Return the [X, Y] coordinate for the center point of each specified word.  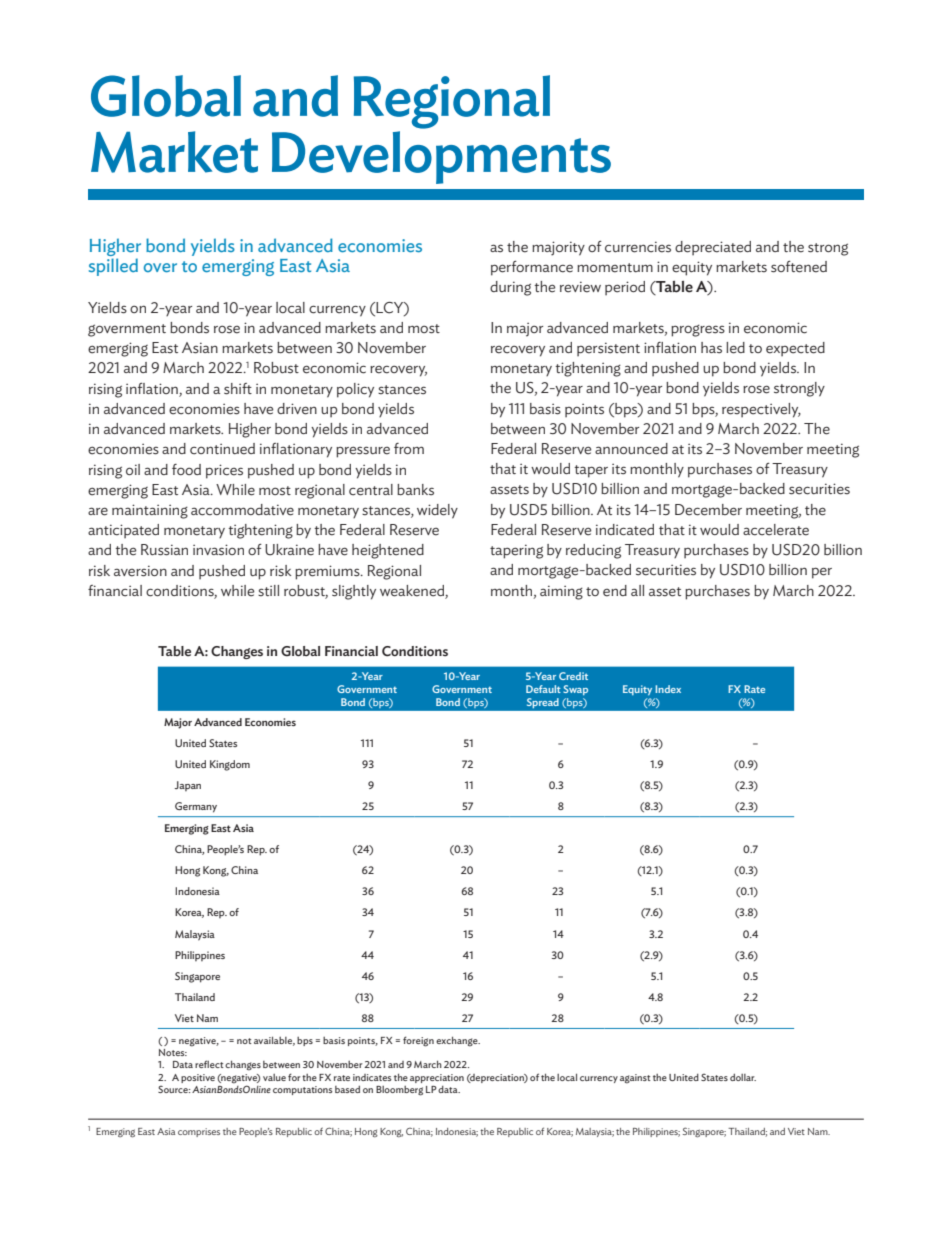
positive [198, 1078]
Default [543, 689]
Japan [187, 786]
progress [698, 331]
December [708, 510]
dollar [743, 1077]
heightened [388, 551]
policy [355, 390]
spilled [113, 267]
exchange [458, 1041]
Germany [196, 807]
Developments [441, 157]
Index [668, 689]
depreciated [713, 248]
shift [238, 389]
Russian [164, 550]
